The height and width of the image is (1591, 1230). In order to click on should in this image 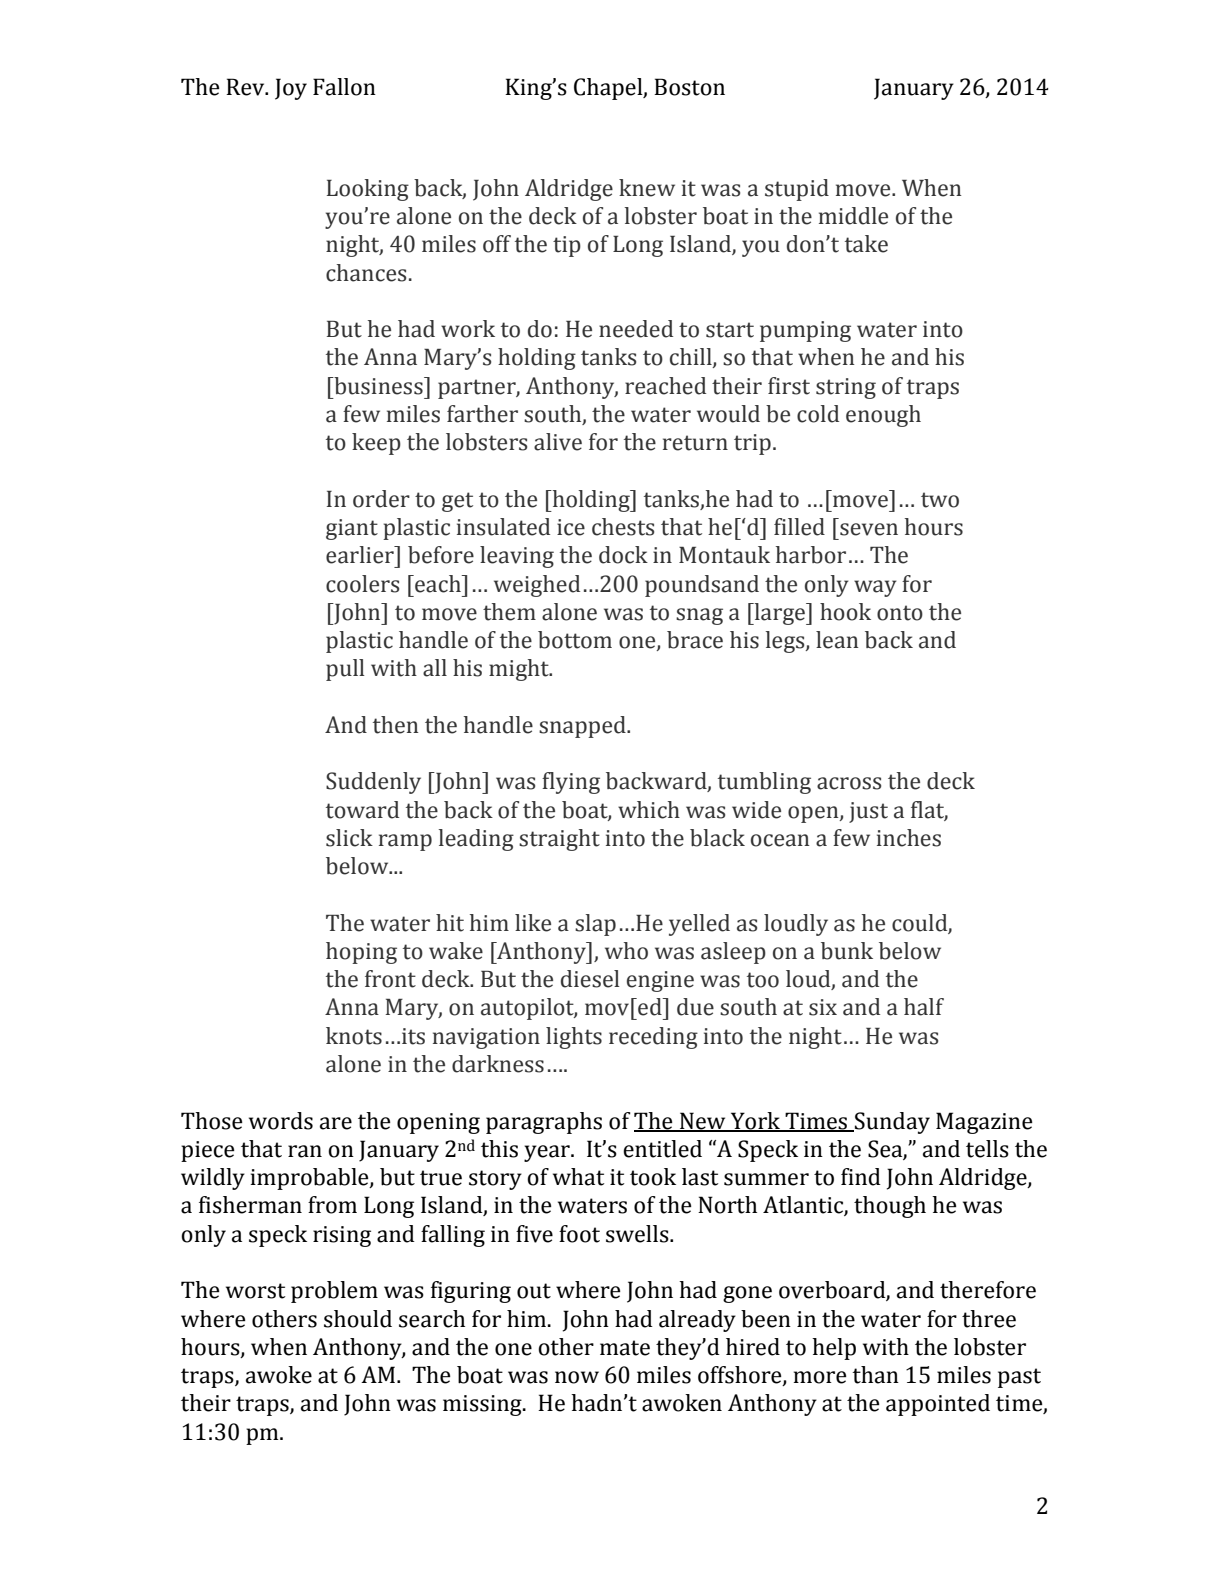, I will do `click(358, 1319)`.
